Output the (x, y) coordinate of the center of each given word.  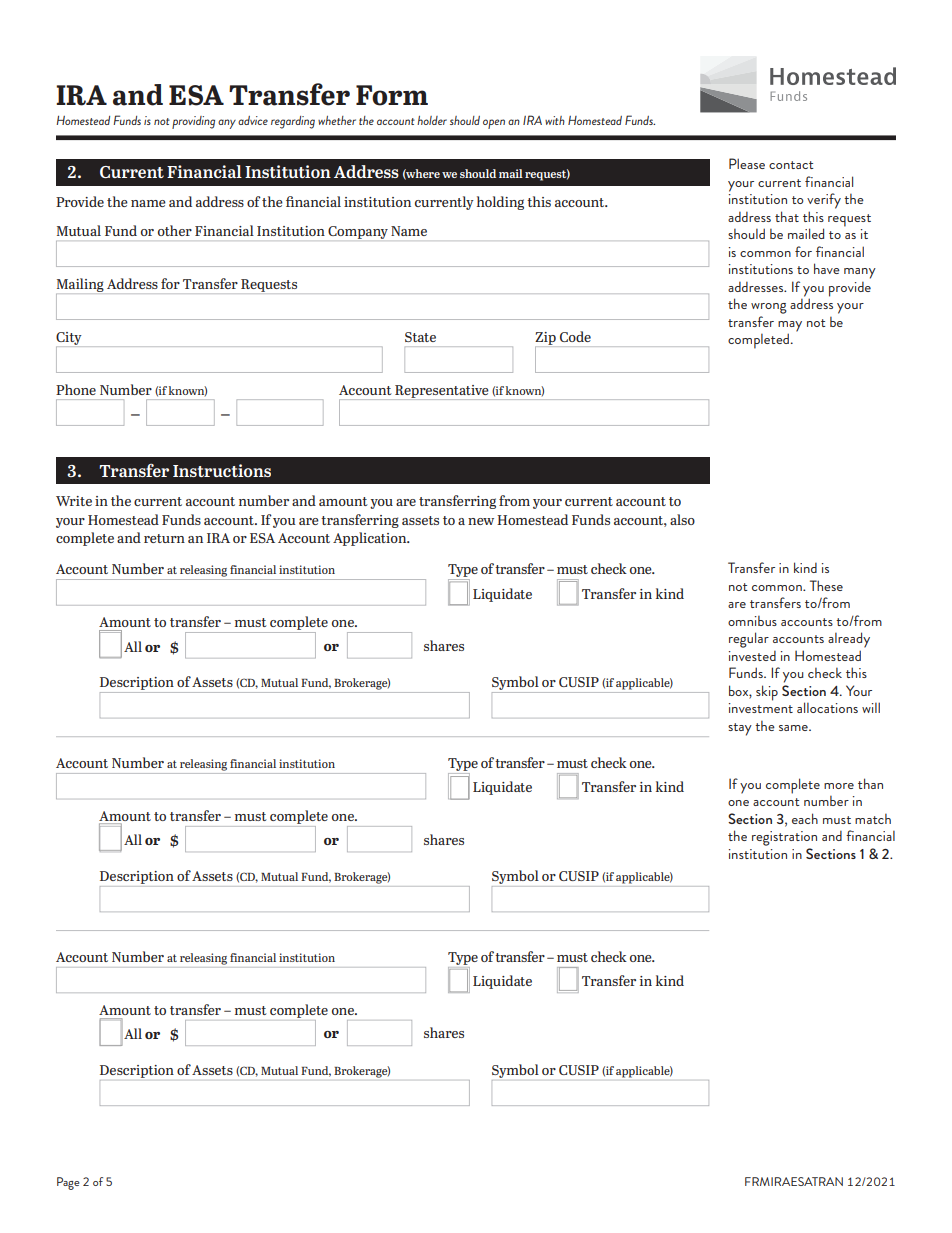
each (805, 818)
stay (740, 729)
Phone (76, 389)
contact (791, 165)
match (873, 819)
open (494, 124)
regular (749, 640)
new (481, 521)
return (164, 538)
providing (193, 122)
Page (68, 1183)
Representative (442, 392)
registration (784, 838)
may (790, 327)
